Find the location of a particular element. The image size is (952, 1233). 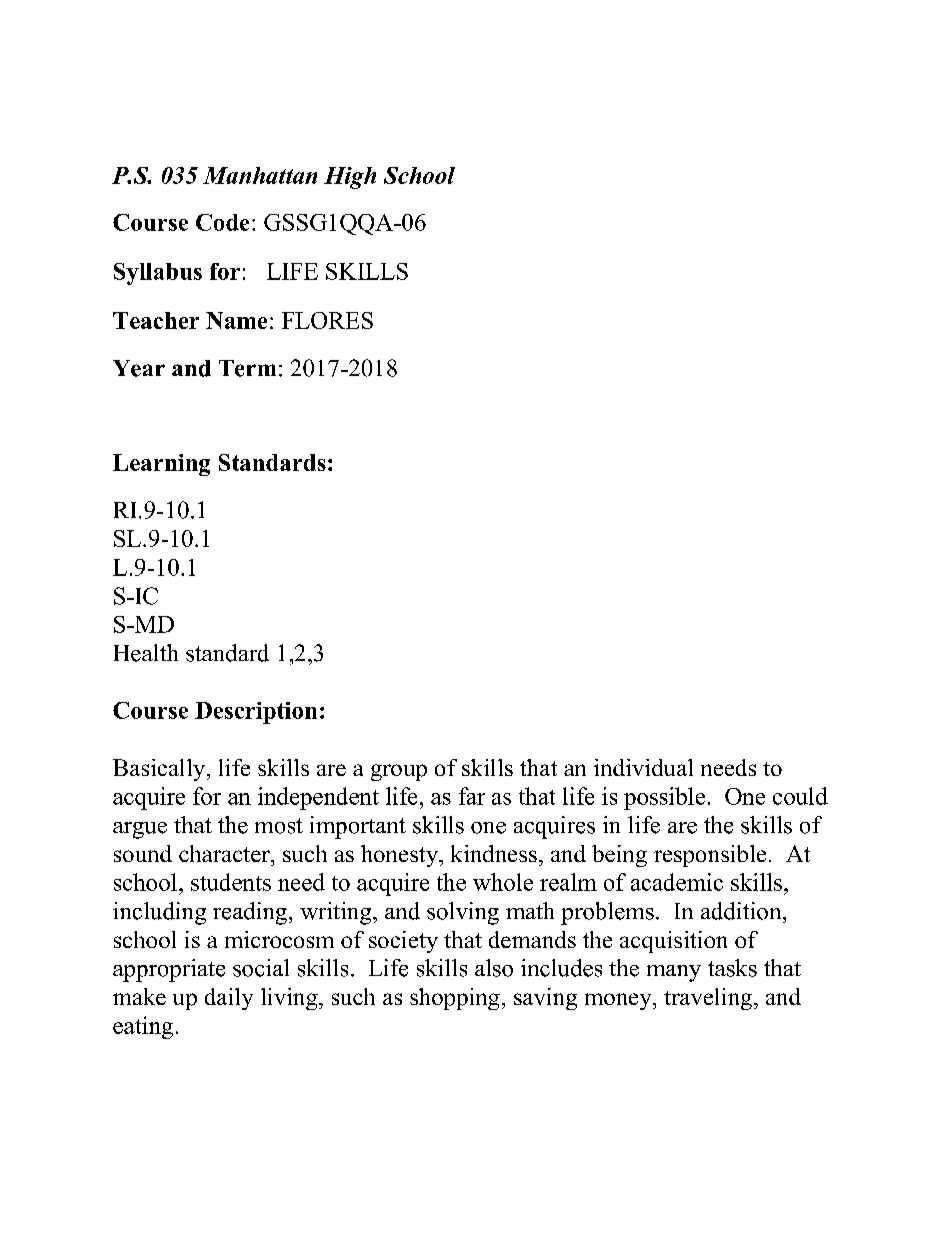

High is located at coordinates (350, 178).
